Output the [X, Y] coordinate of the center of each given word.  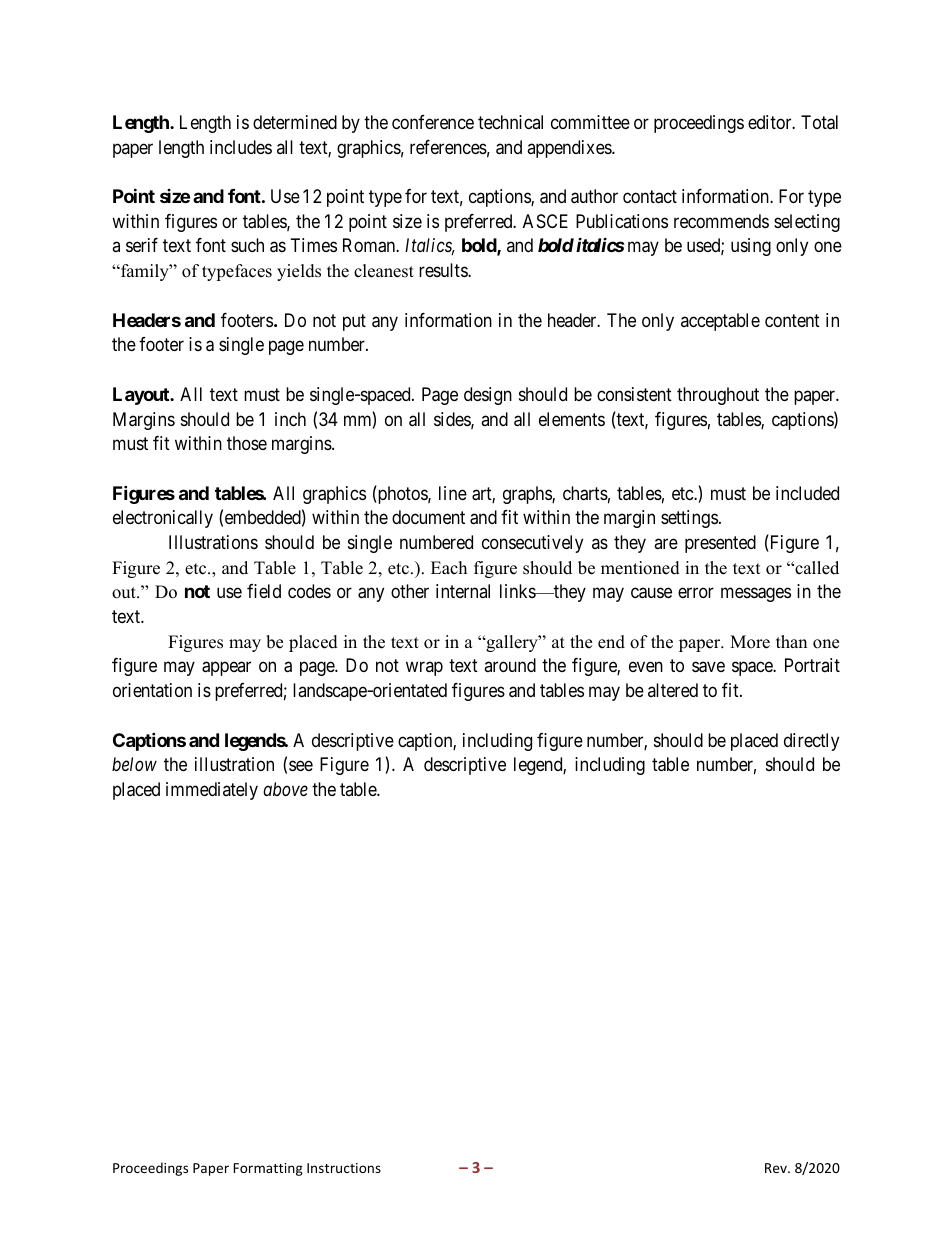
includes [241, 147]
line [453, 493]
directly [811, 742]
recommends [721, 221]
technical [510, 122]
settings [689, 519]
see [301, 766]
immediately [212, 791]
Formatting [268, 1169]
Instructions [344, 1168]
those [247, 443]
